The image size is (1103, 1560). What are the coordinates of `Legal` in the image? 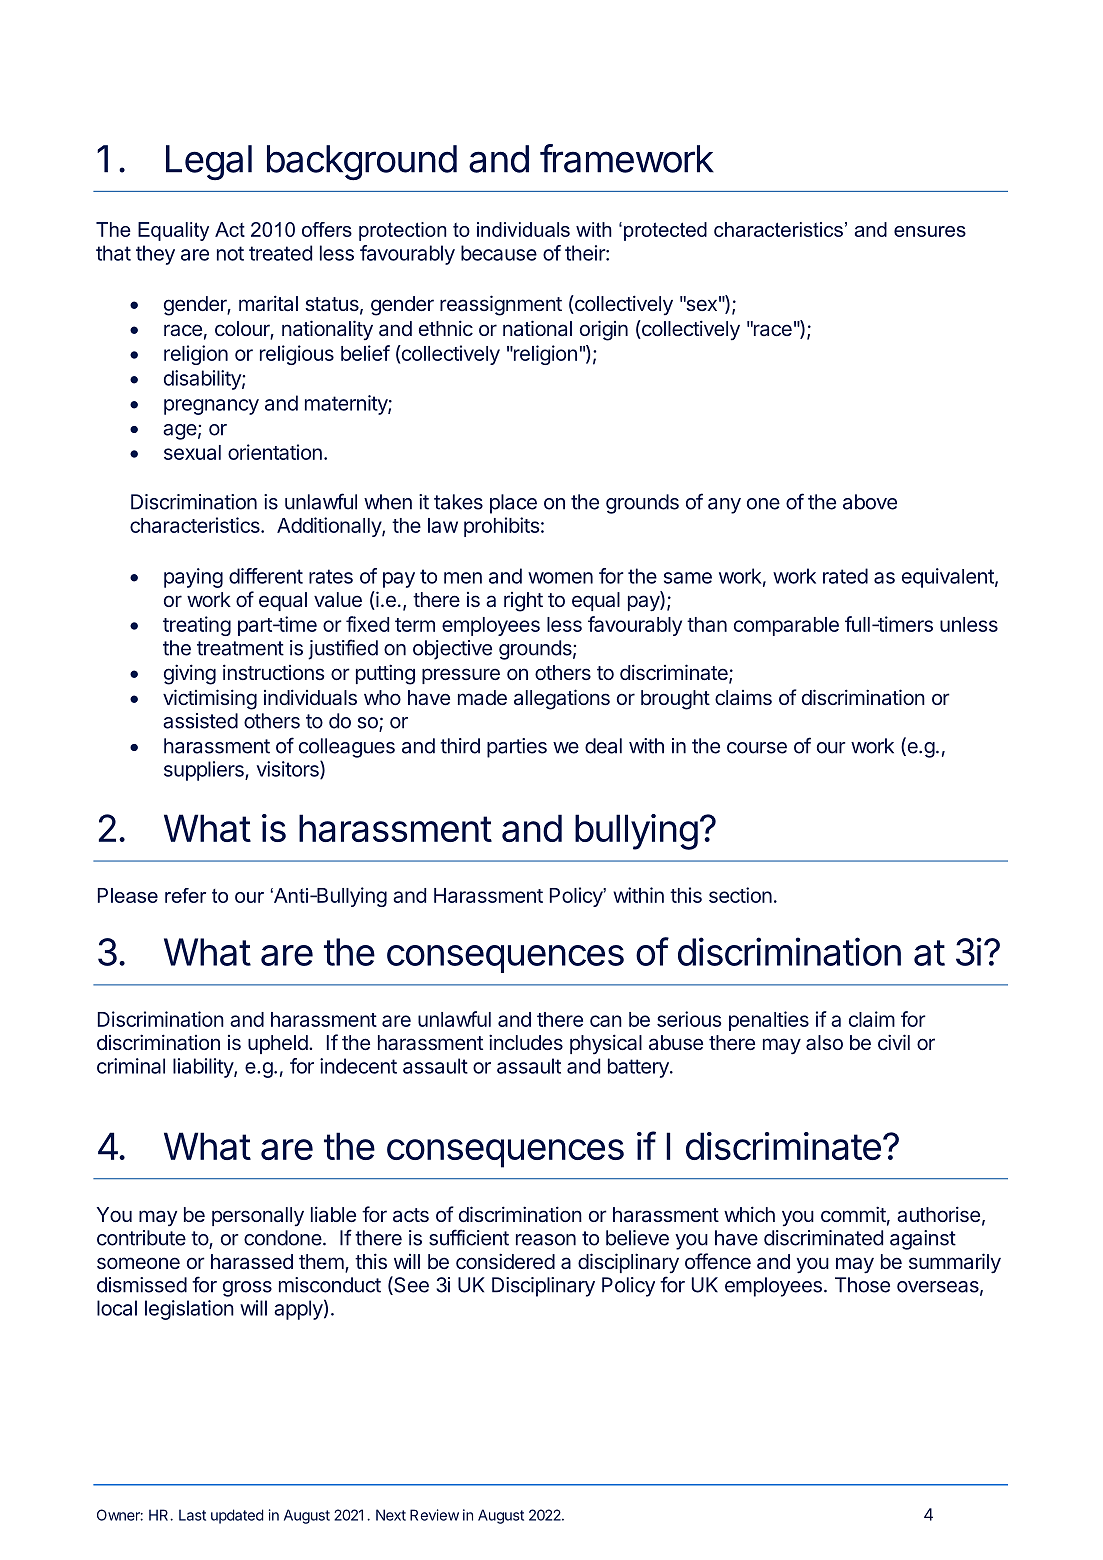 It's located at (209, 162).
